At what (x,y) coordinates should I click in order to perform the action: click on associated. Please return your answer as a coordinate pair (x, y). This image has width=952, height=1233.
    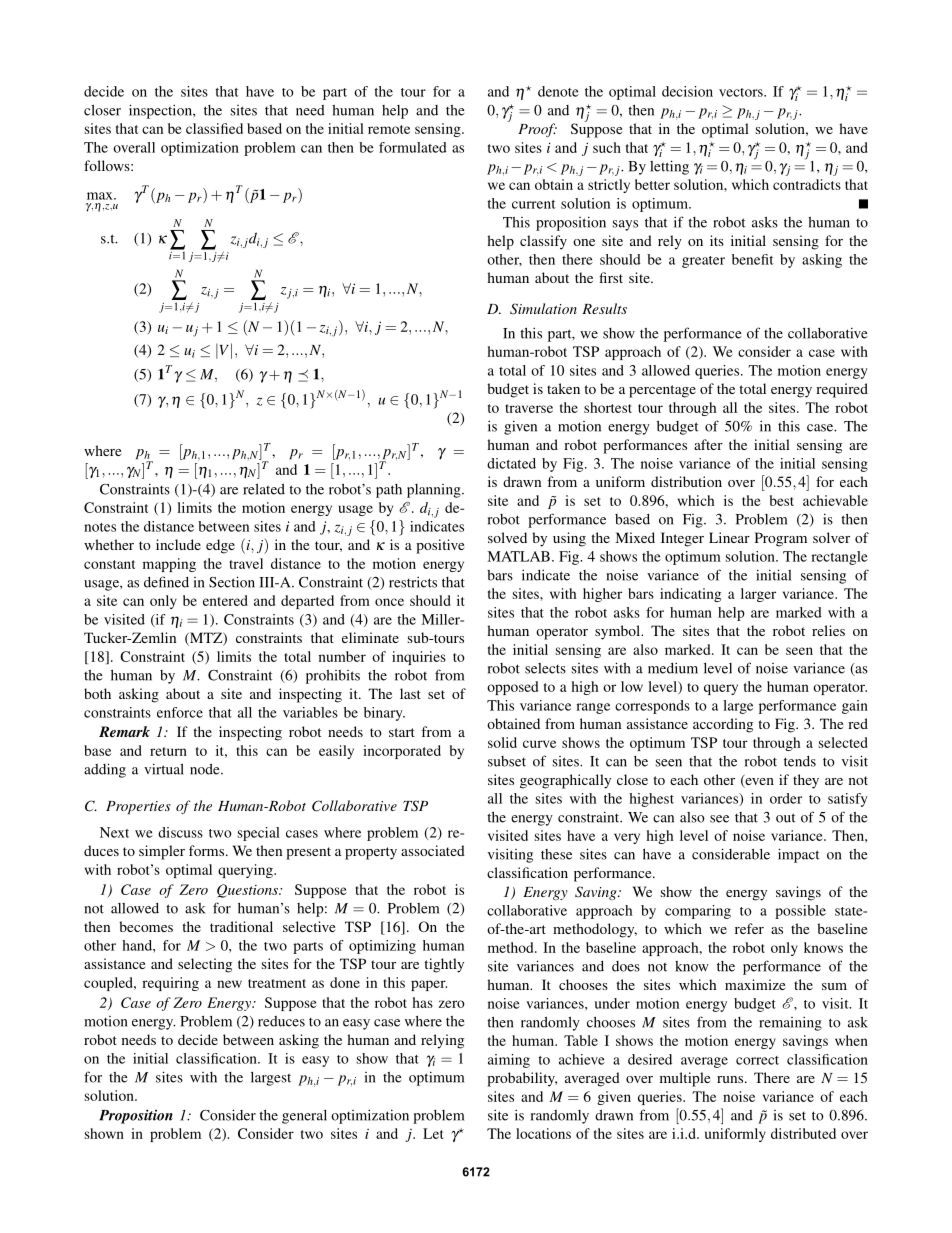
    Looking at the image, I should click on (433, 850).
